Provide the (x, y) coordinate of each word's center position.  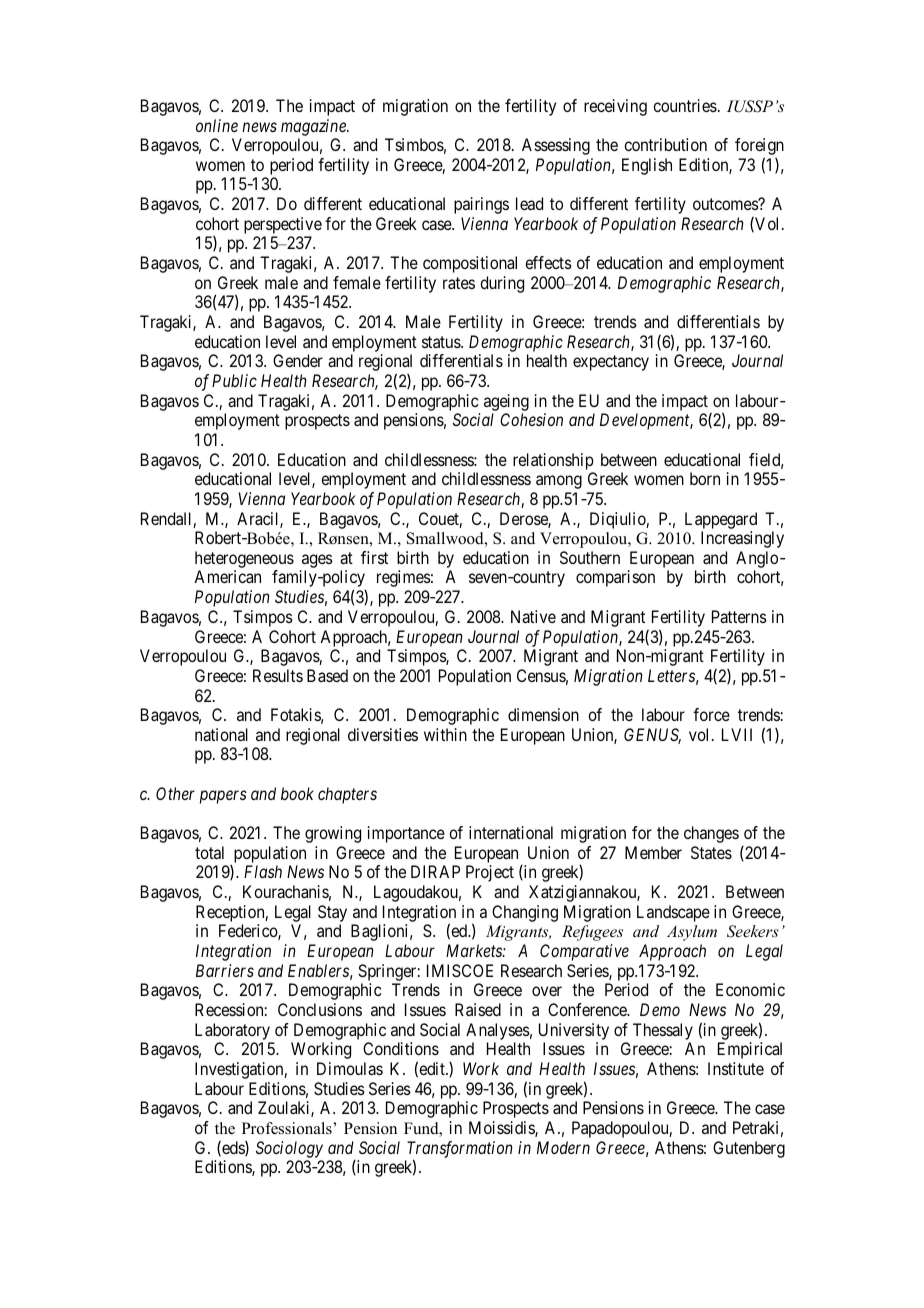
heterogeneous (244, 561)
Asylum (692, 933)
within (445, 734)
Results (278, 675)
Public (234, 380)
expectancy (611, 363)
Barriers (225, 970)
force (711, 714)
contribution (665, 144)
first (374, 557)
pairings (481, 205)
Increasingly (742, 539)
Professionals (288, 1128)
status (442, 342)
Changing (525, 913)
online (217, 125)
